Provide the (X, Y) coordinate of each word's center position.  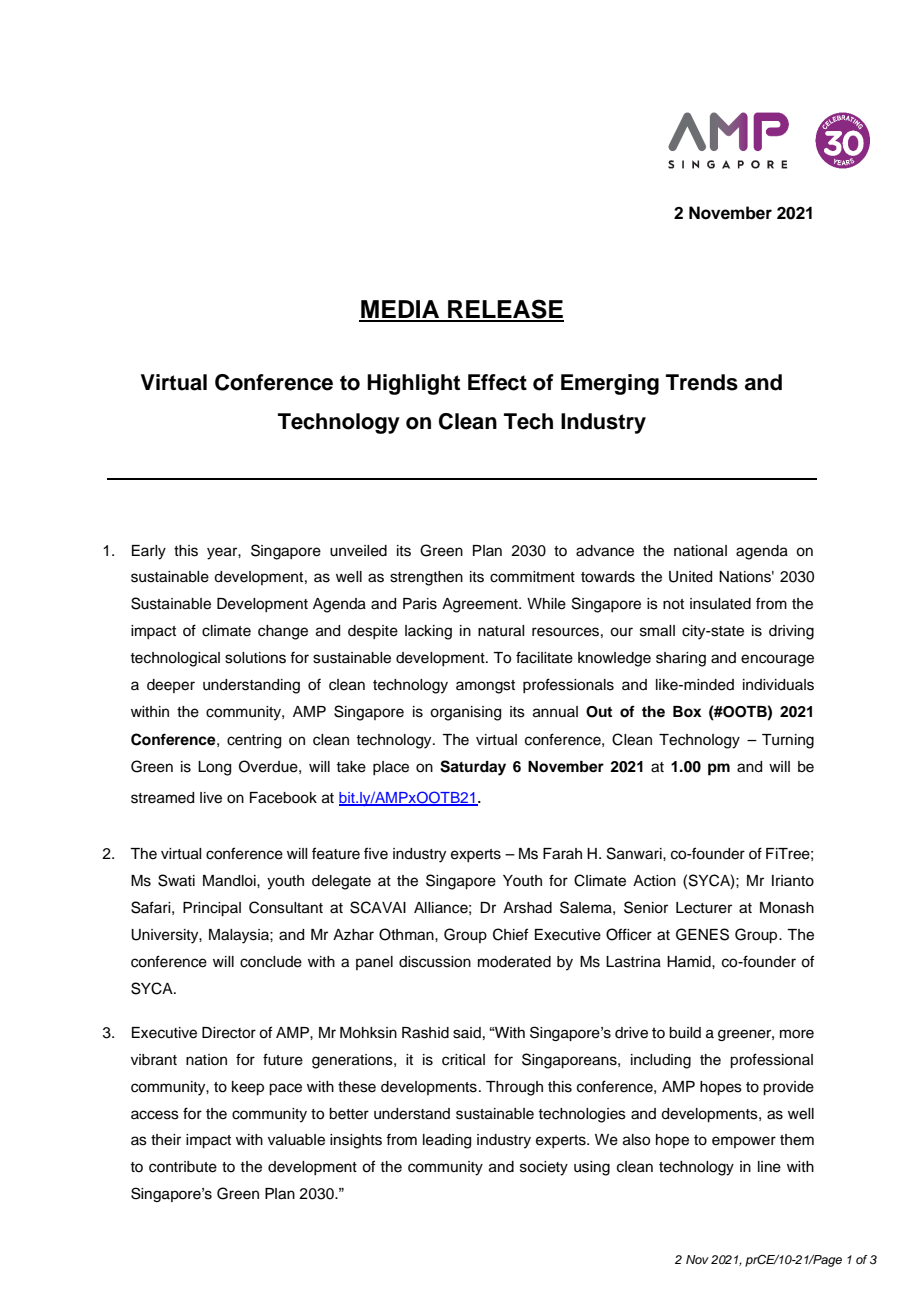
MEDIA (400, 310)
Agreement (481, 605)
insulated (720, 604)
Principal (212, 909)
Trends (702, 382)
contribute (183, 1167)
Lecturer (704, 908)
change (283, 632)
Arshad (527, 908)
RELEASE (505, 310)
